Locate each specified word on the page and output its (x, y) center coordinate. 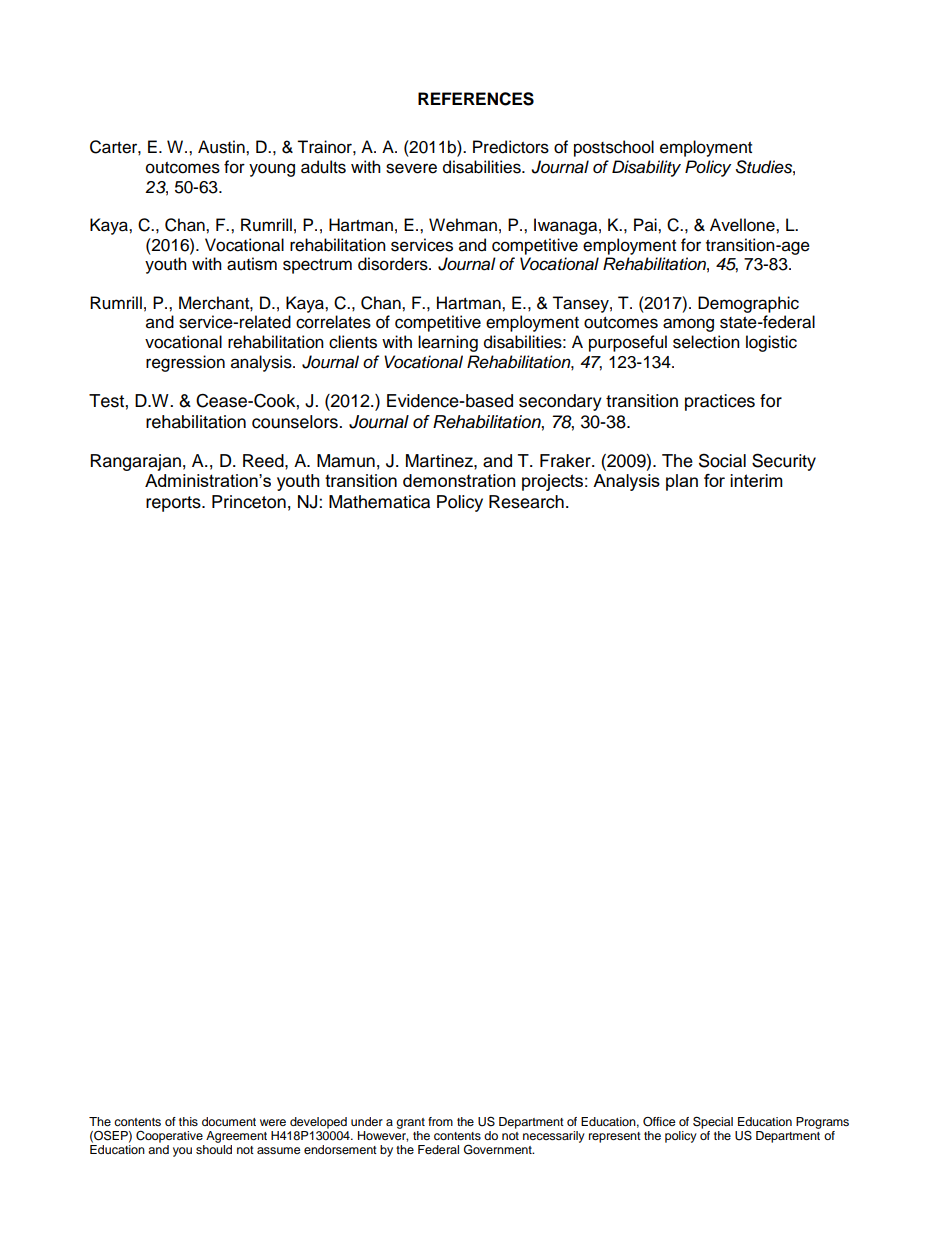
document (229, 1121)
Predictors (511, 147)
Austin (222, 147)
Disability (646, 168)
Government (499, 1149)
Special (713, 1122)
